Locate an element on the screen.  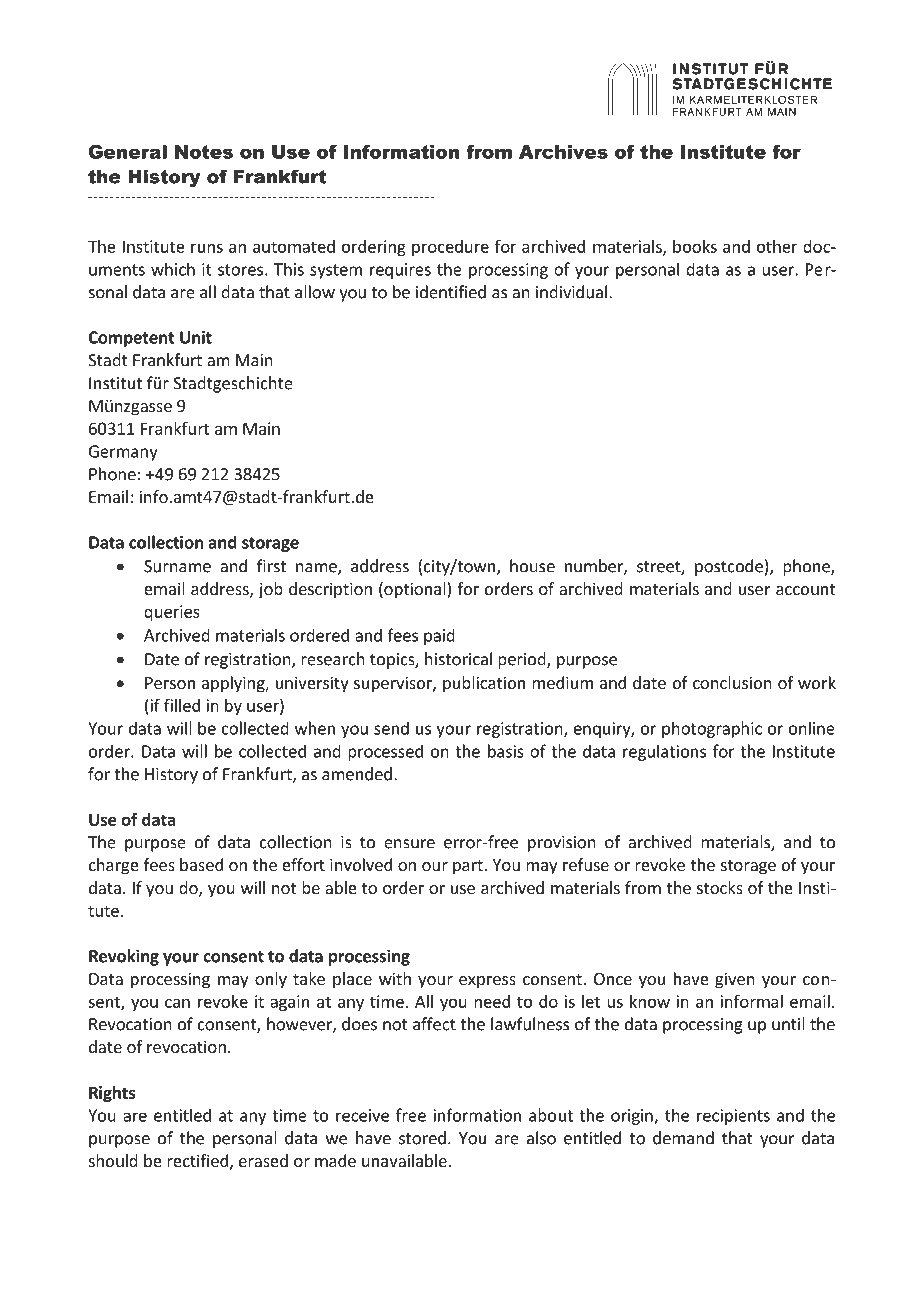
queries is located at coordinates (172, 613).
